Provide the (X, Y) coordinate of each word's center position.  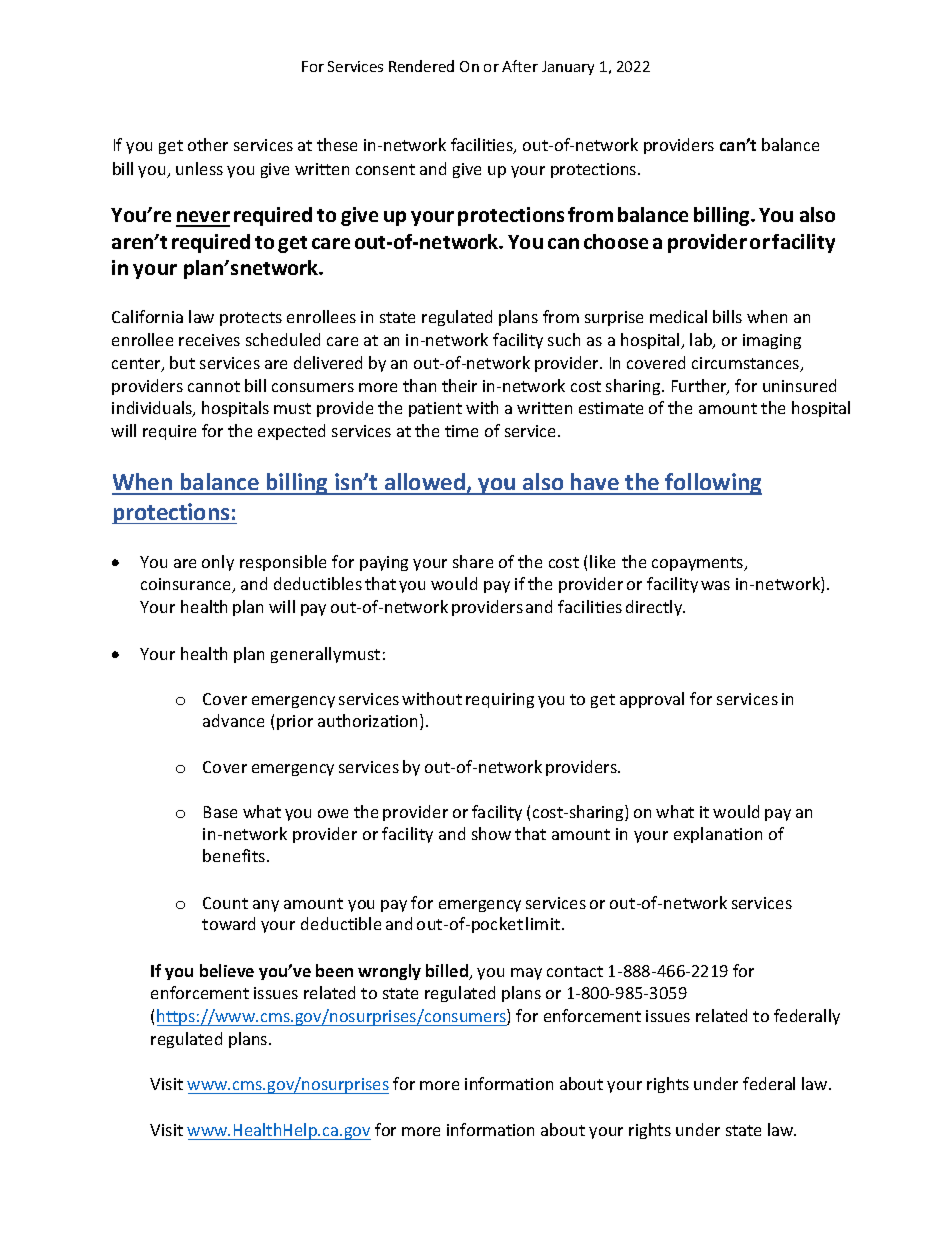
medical (678, 316)
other (208, 144)
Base (220, 812)
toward (228, 923)
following (712, 484)
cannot (214, 386)
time (461, 431)
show (491, 833)
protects (251, 319)
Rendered (421, 66)
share (473, 561)
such (564, 339)
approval (652, 700)
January (568, 68)
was (715, 585)
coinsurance (187, 585)
